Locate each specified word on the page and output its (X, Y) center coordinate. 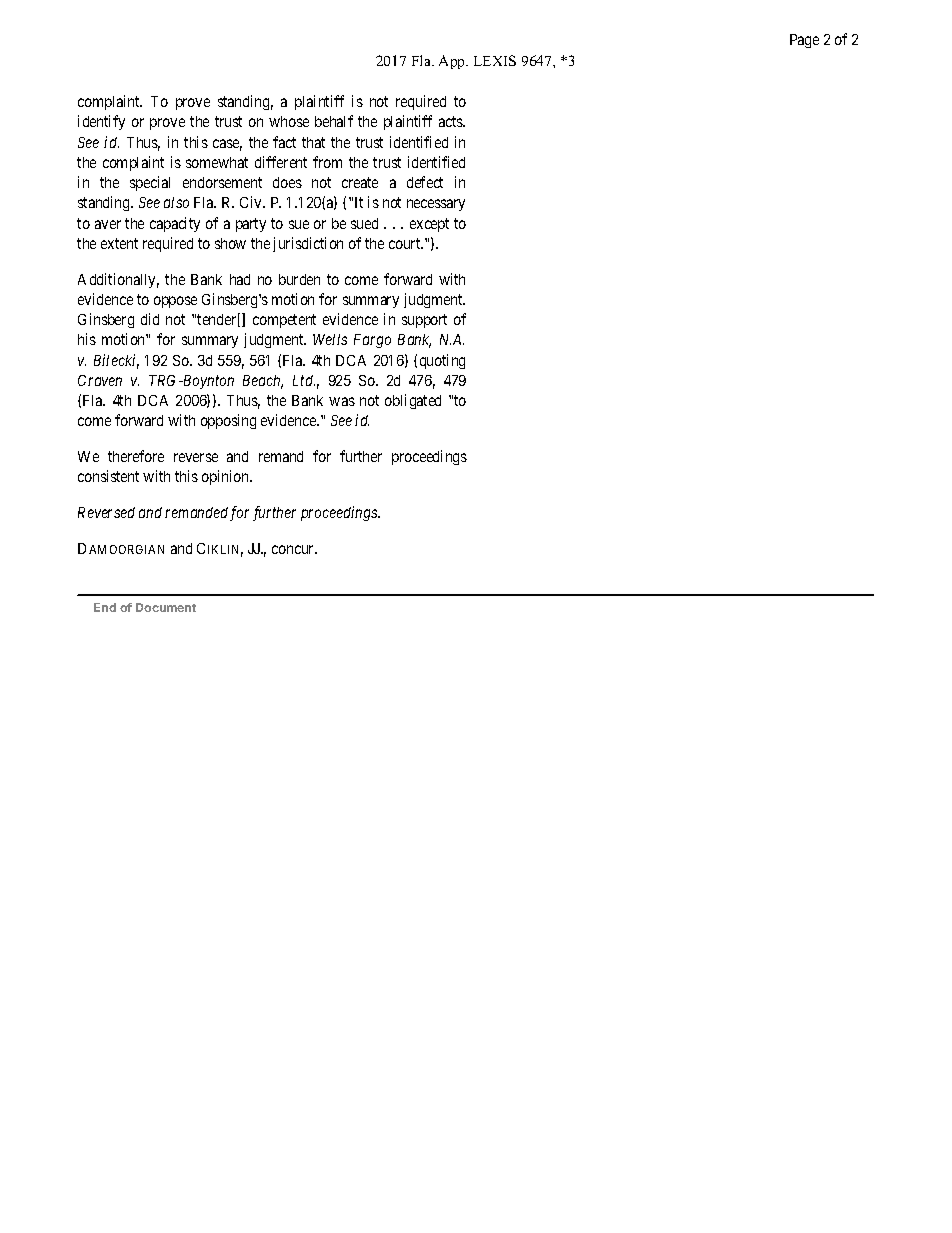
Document (166, 607)
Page (804, 41)
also (176, 202)
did (150, 319)
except (429, 225)
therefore (136, 456)
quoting (442, 361)
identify (101, 122)
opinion (227, 477)
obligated (413, 401)
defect (425, 182)
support (424, 321)
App (453, 62)
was (342, 401)
